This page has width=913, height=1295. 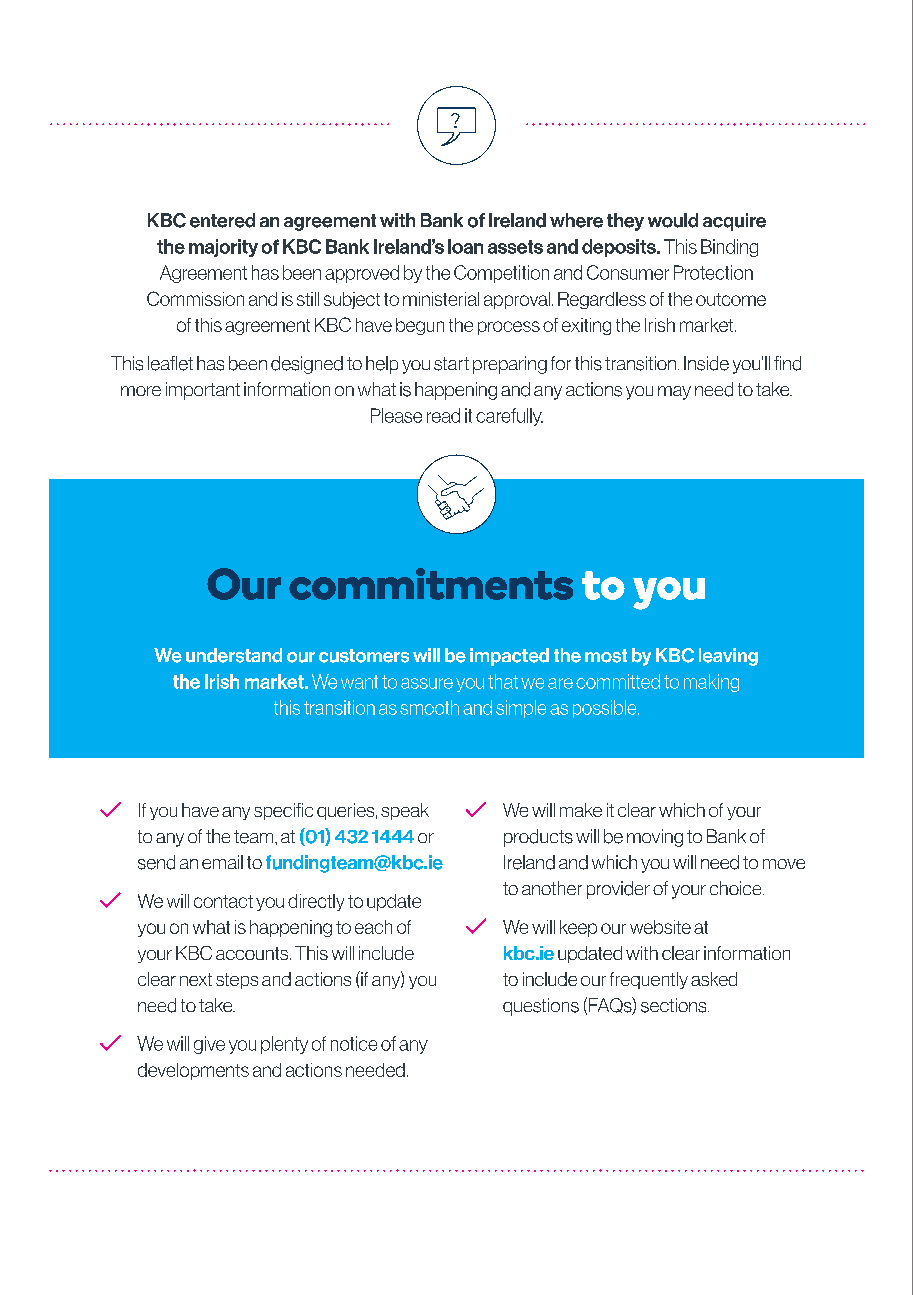 What do you see at coordinates (431, 584) in the page?
I see `commitments` at bounding box center [431, 584].
